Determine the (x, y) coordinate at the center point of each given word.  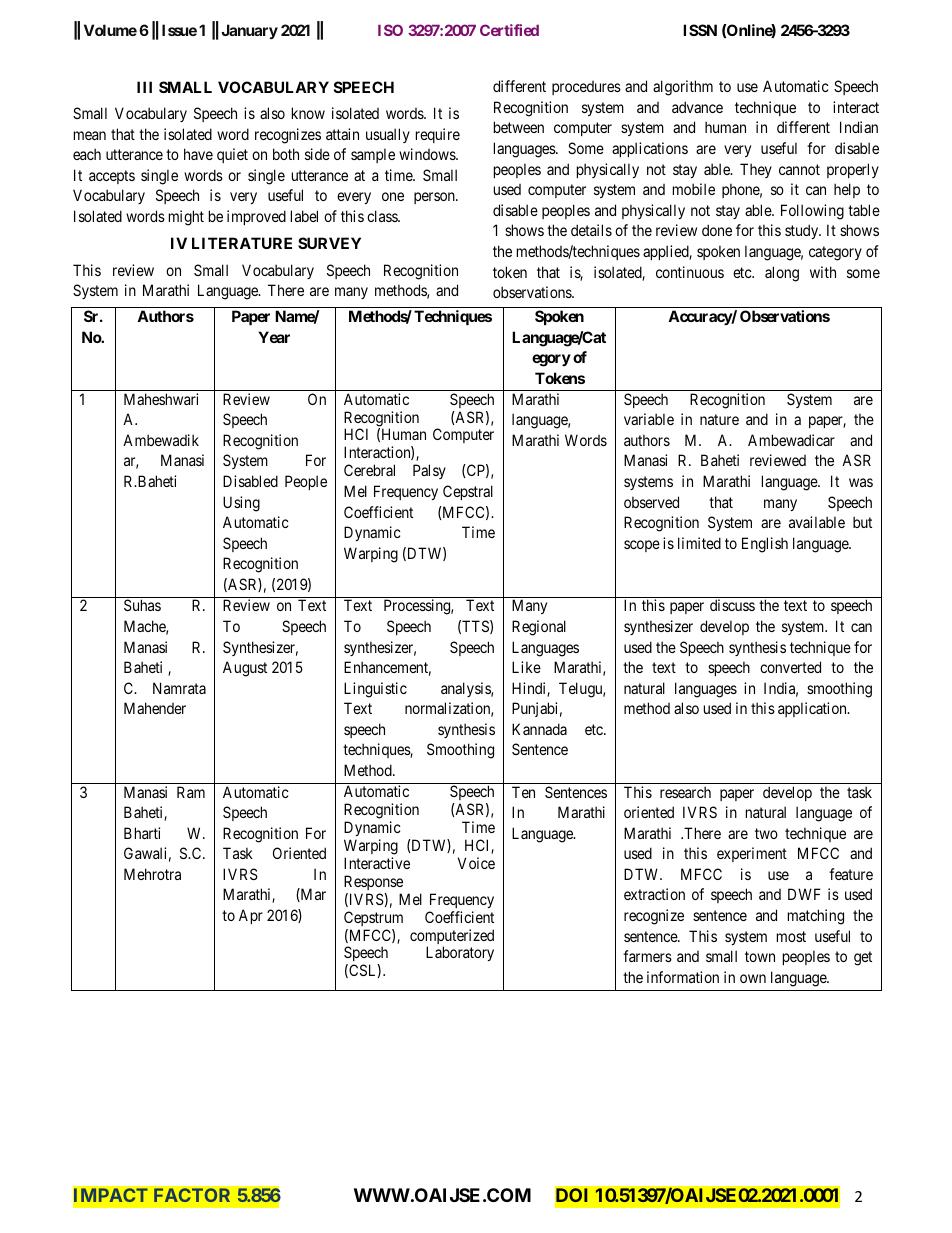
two (766, 833)
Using (241, 504)
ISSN (700, 30)
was (861, 482)
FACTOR (192, 1195)
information (683, 977)
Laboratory (460, 953)
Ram (191, 792)
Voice (476, 863)
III (144, 87)
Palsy (429, 471)
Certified (509, 30)
